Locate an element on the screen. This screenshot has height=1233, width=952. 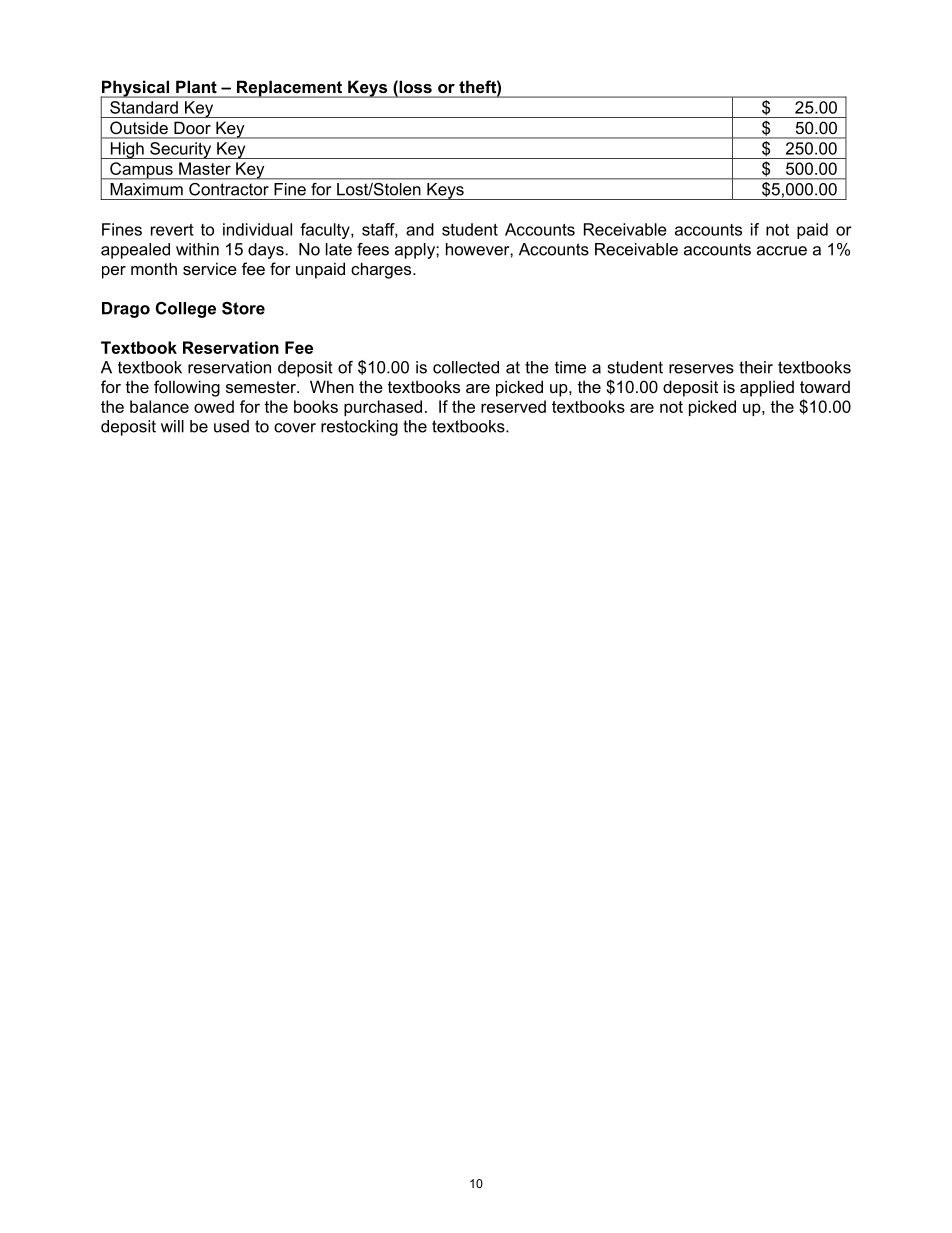
will is located at coordinates (172, 426).
